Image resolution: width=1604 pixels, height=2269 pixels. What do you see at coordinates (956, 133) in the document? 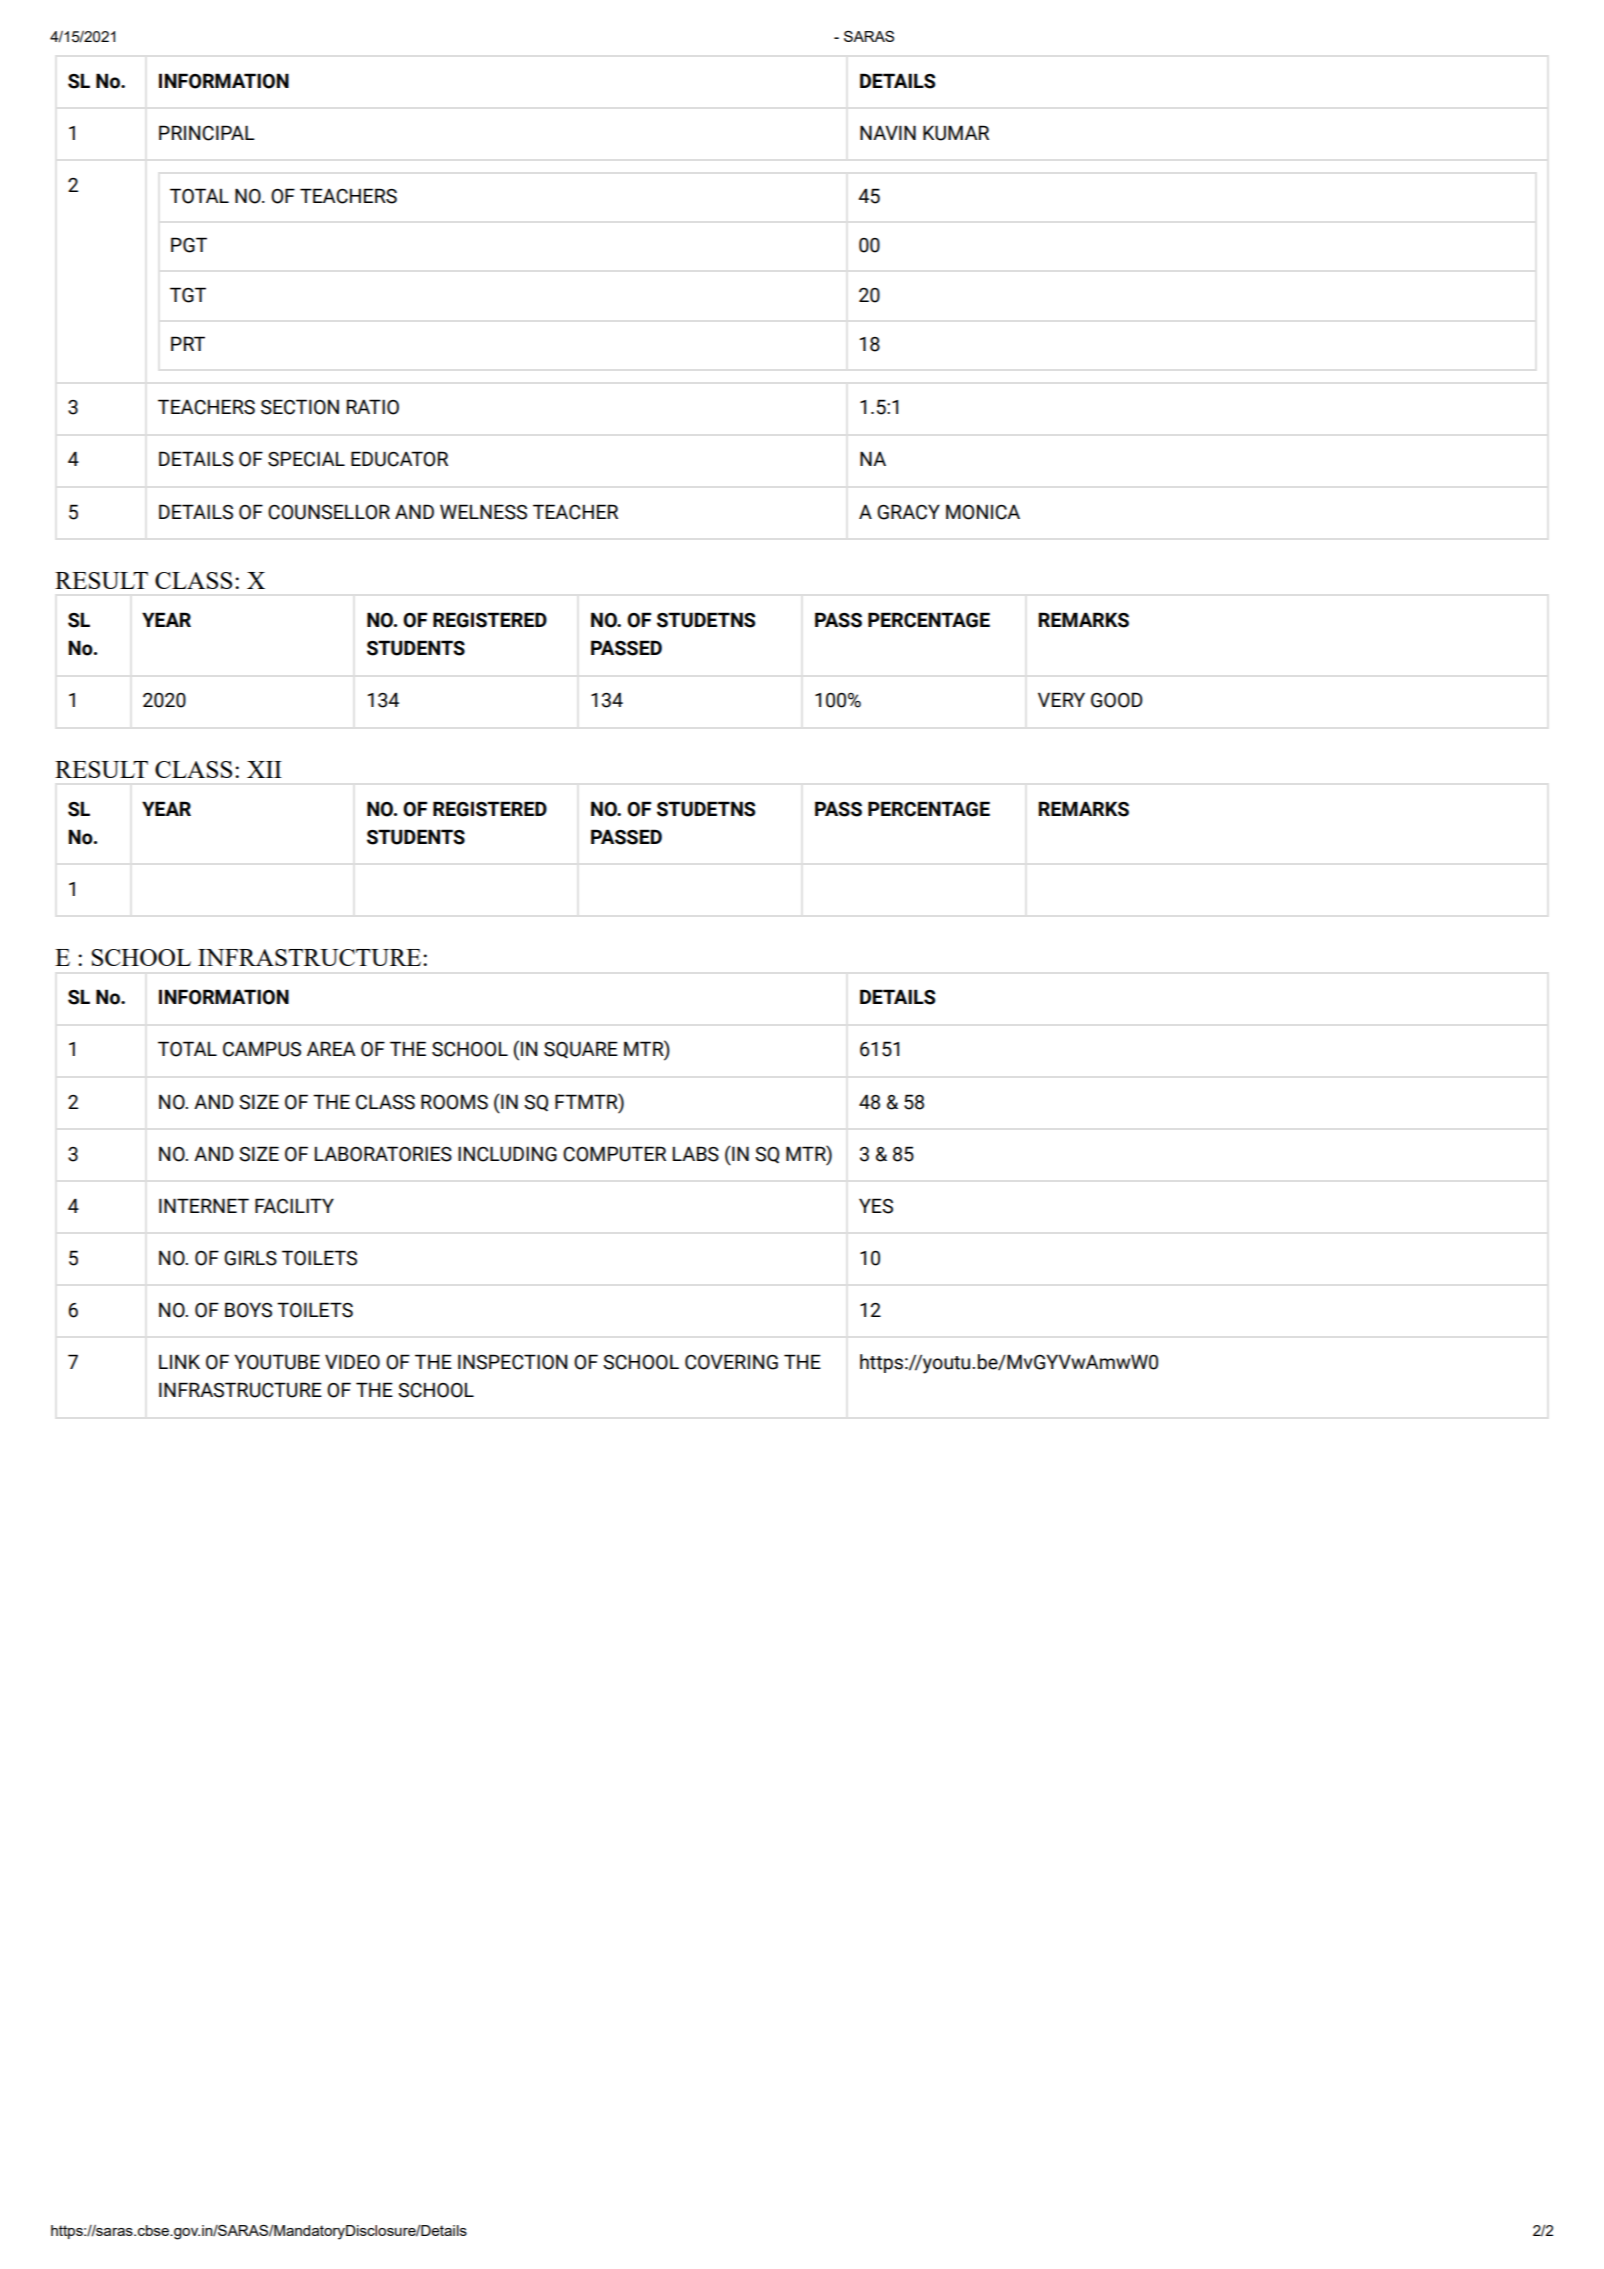
I see `KUMAR` at bounding box center [956, 133].
